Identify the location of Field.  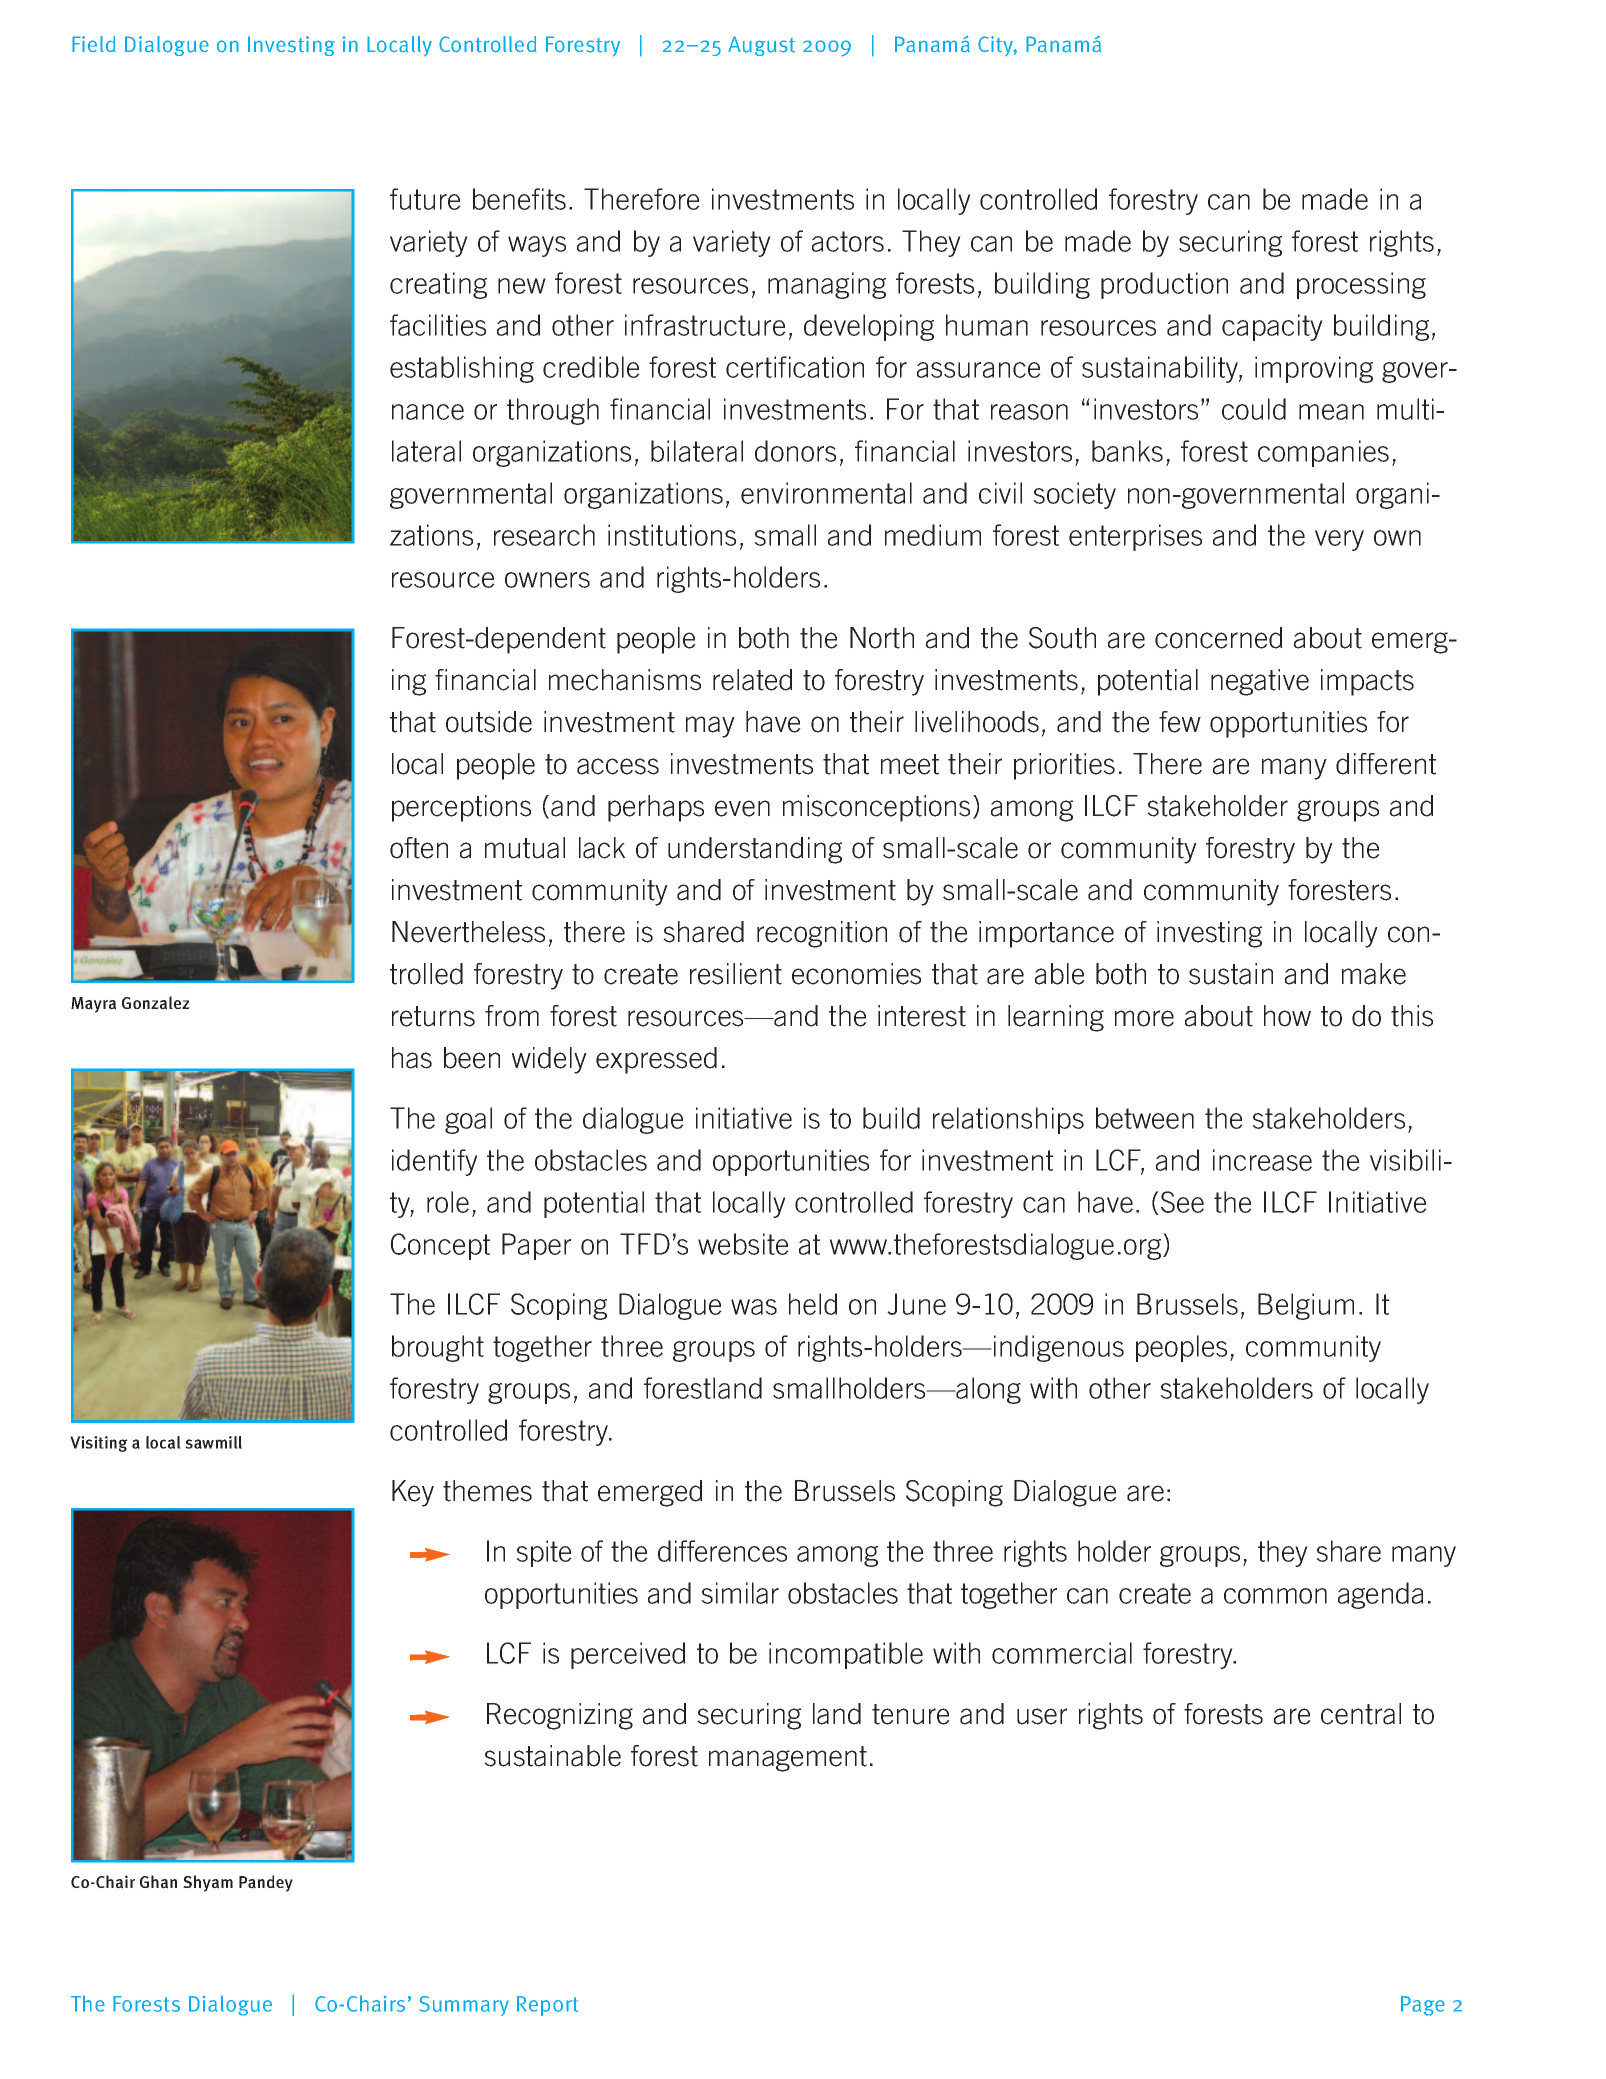
(94, 44).
